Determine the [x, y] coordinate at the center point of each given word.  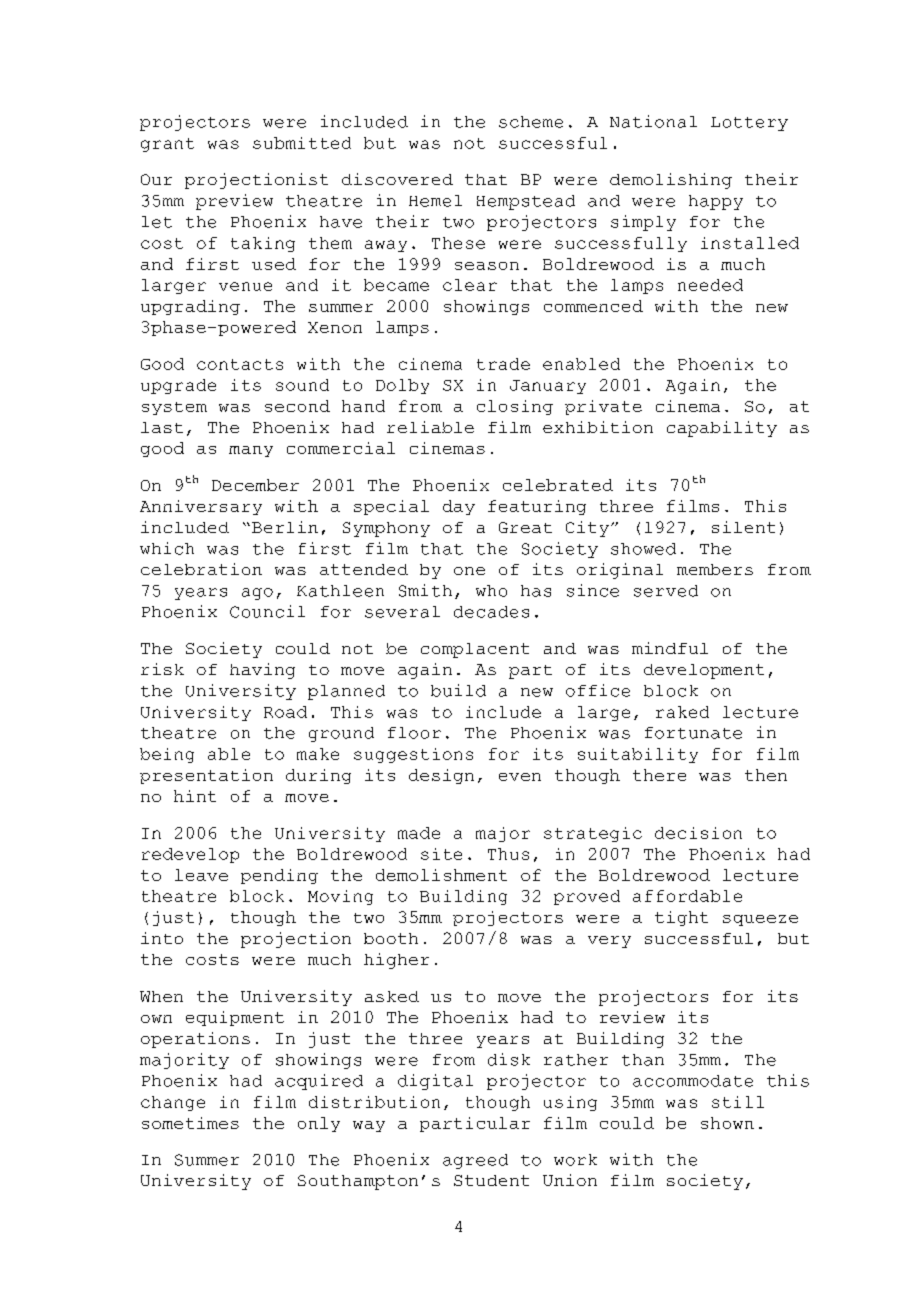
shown [727, 1123]
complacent [475, 650]
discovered [397, 179]
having [262, 671]
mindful [670, 648]
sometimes [190, 1123]
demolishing [671, 181]
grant [167, 145]
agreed [475, 1161]
